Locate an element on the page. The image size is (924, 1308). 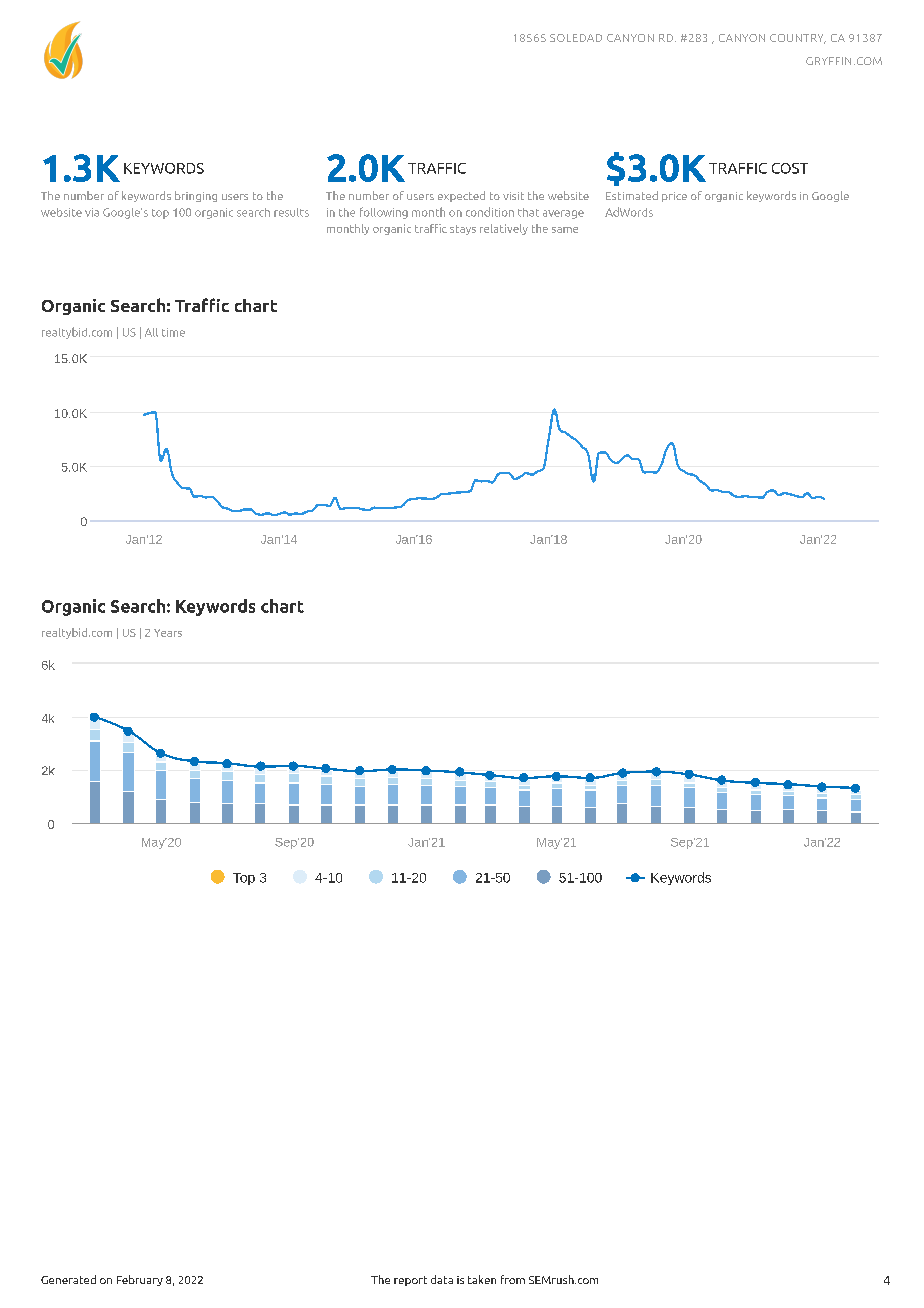
COUNTRY is located at coordinates (798, 39).
